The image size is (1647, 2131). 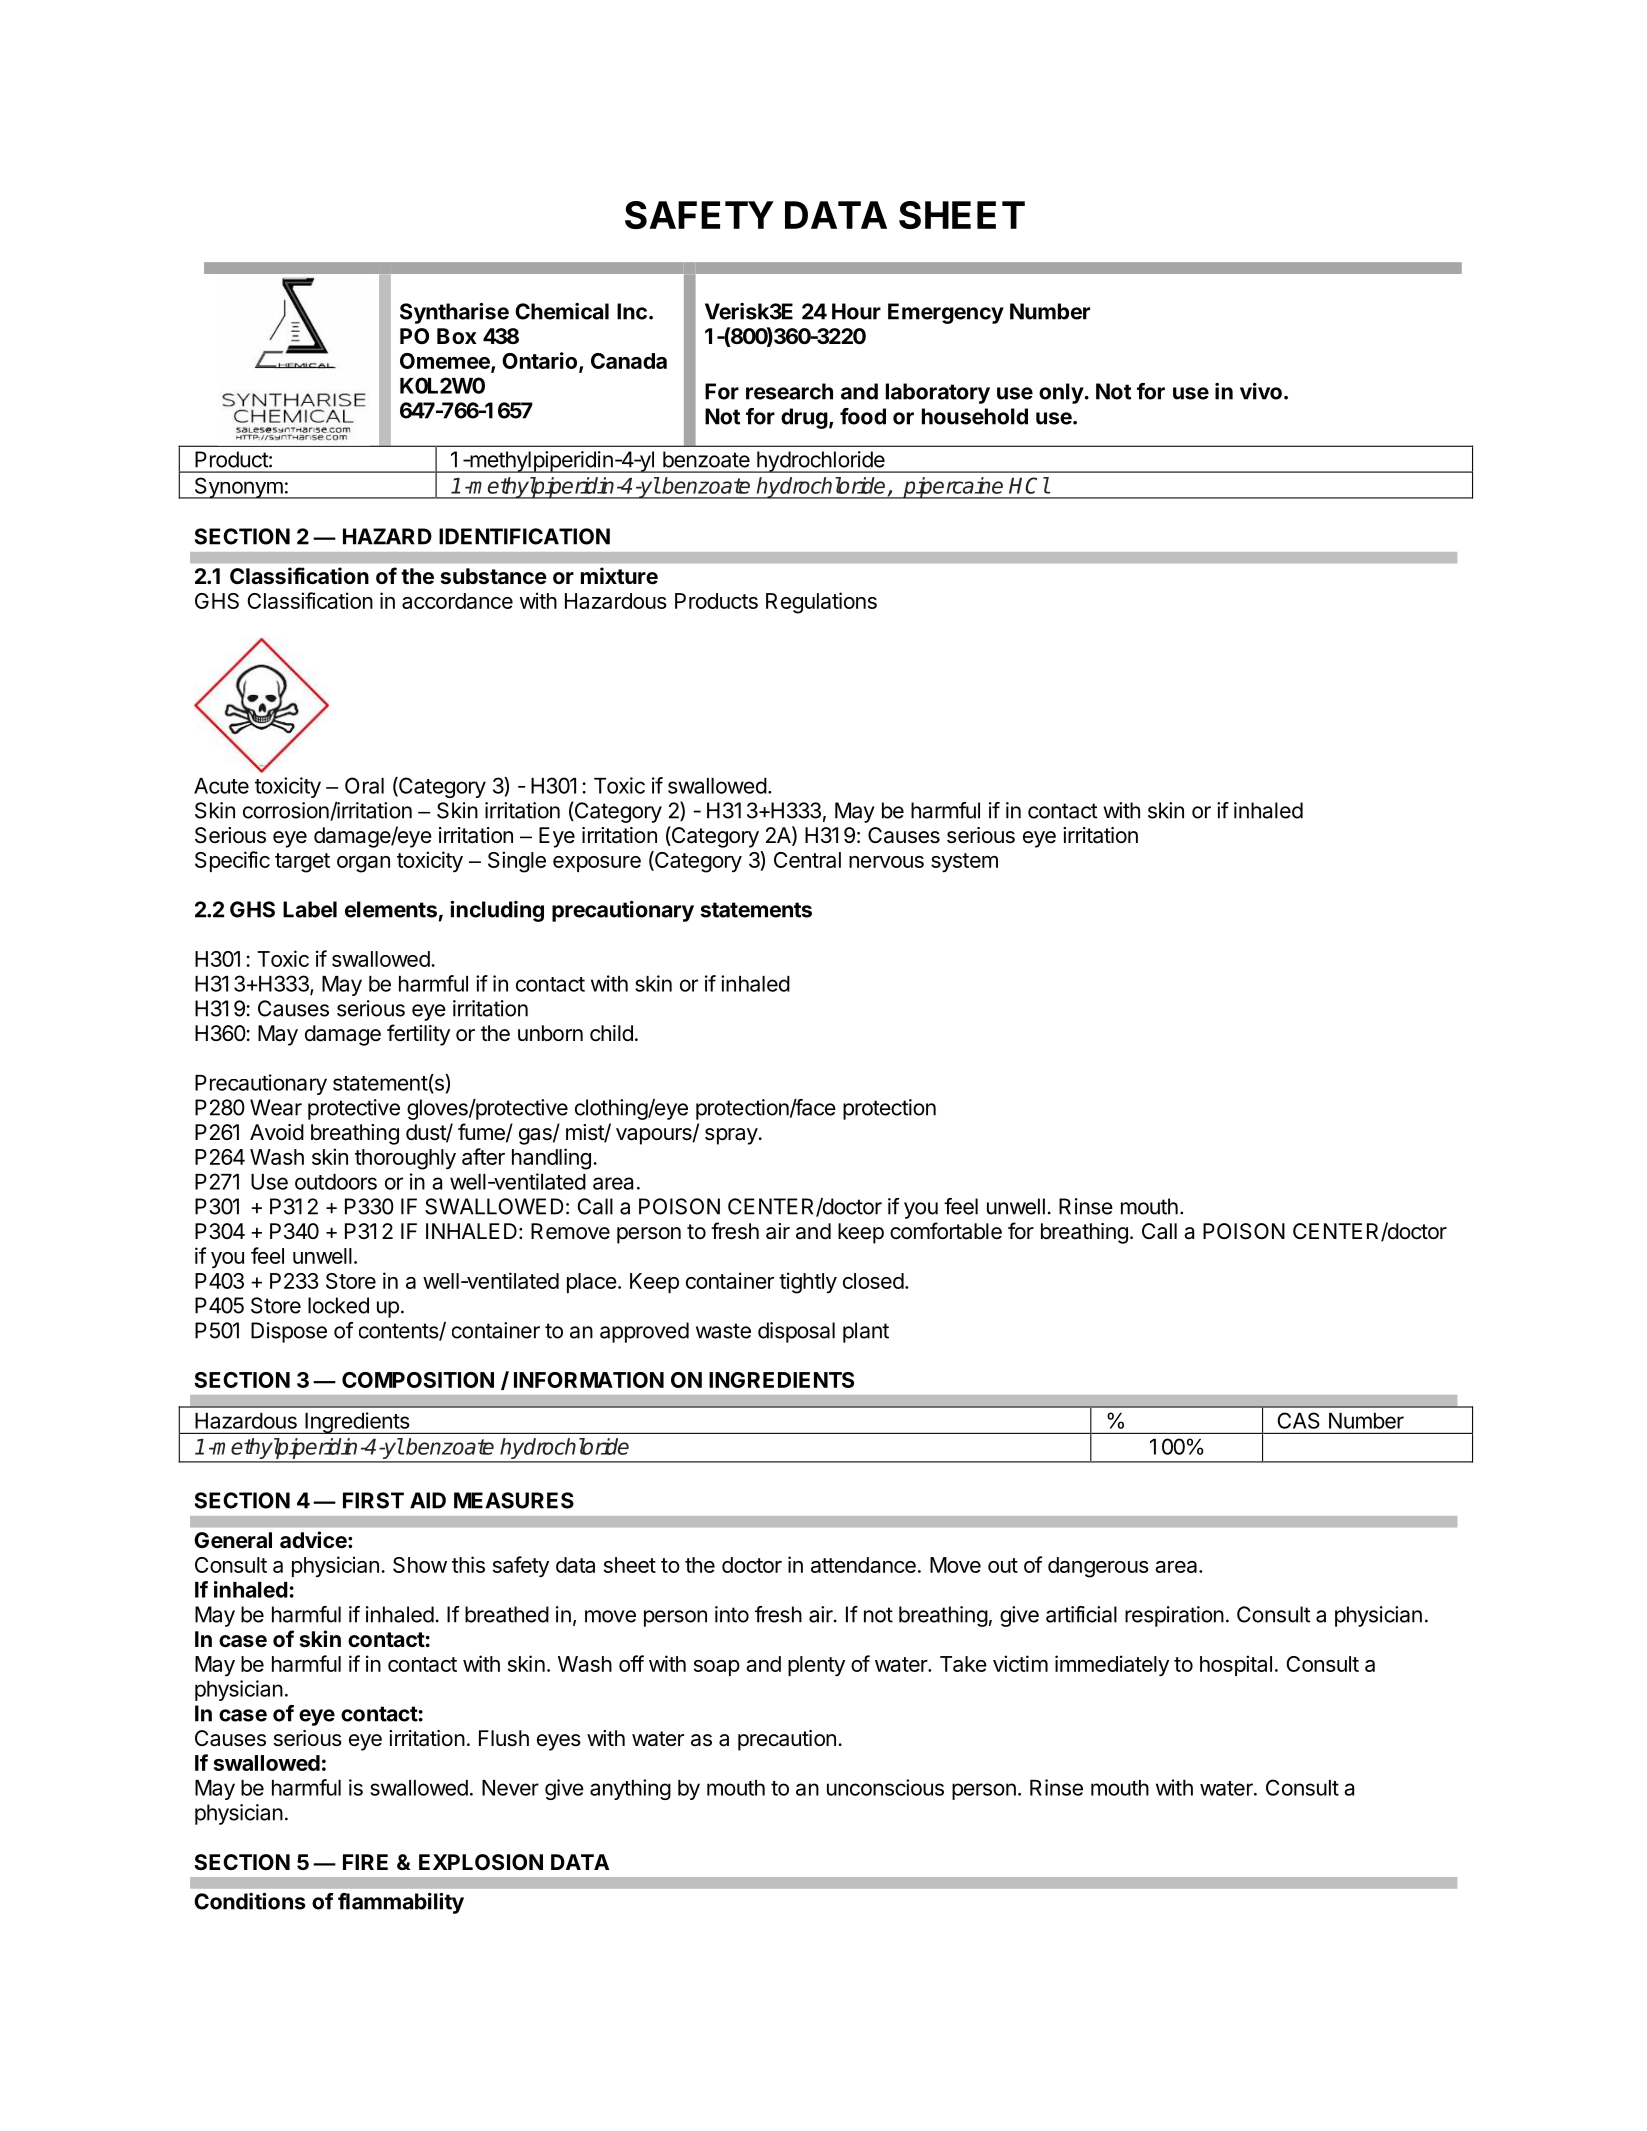 What do you see at coordinates (1112, 1666) in the screenshot?
I see `immediately` at bounding box center [1112, 1666].
